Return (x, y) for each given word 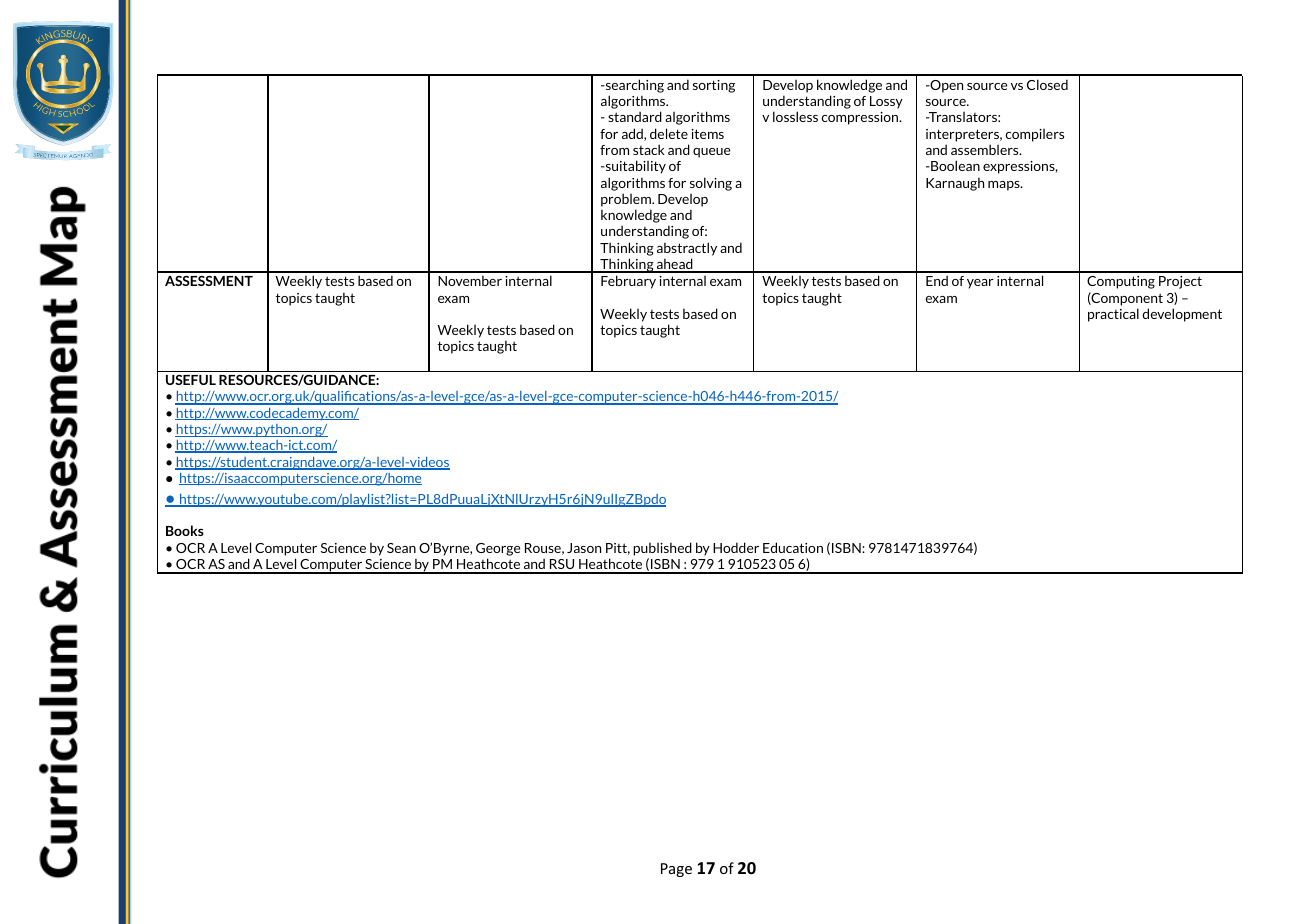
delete (669, 133)
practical (1113, 315)
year (980, 284)
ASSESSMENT (209, 281)
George (498, 549)
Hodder (736, 547)
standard (635, 116)
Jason (584, 548)
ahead (675, 265)
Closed (1047, 84)
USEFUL (191, 380)
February (628, 282)
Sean (401, 548)
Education (793, 547)
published (662, 549)
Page (676, 870)
